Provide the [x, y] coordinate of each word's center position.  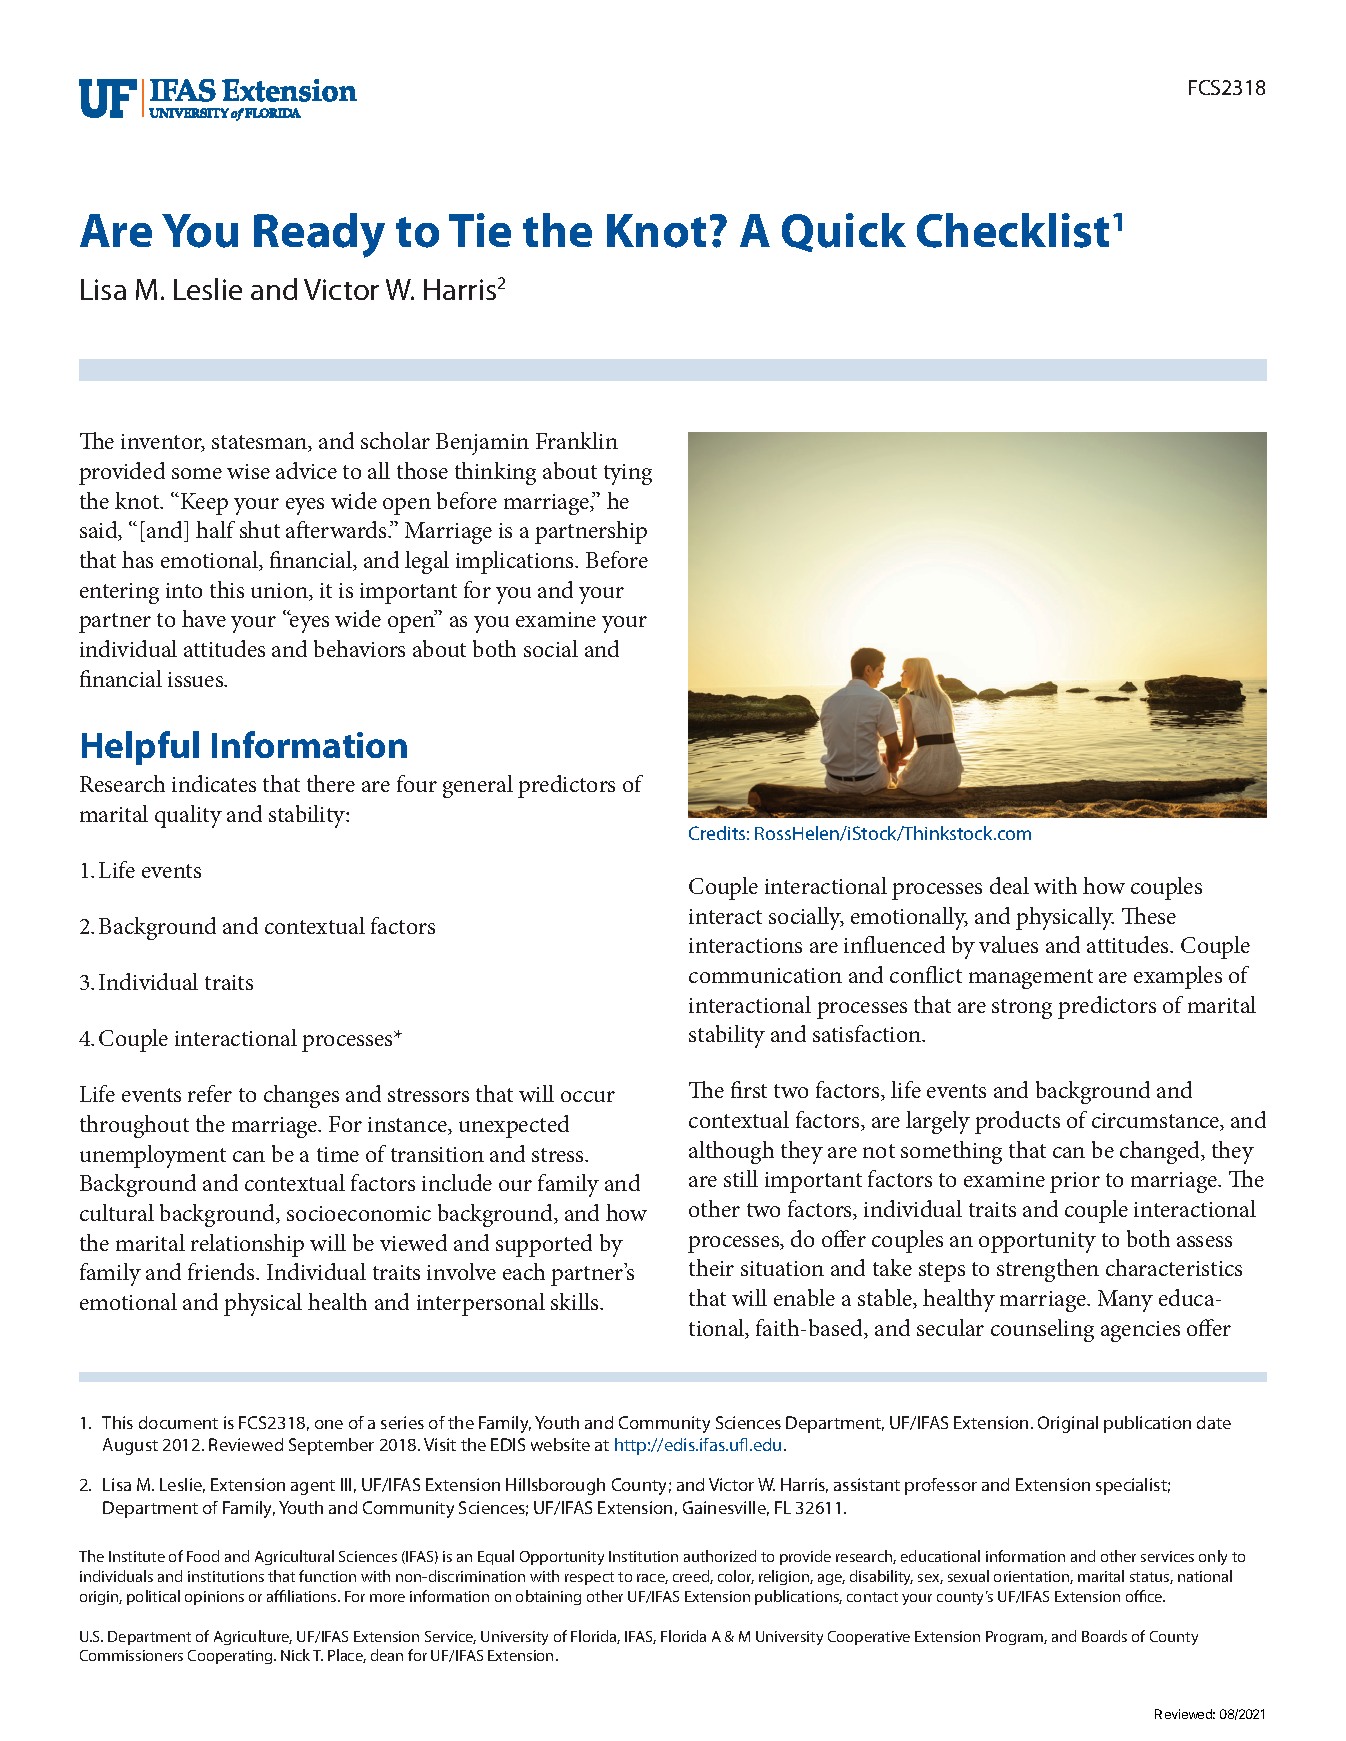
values [1008, 944]
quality [188, 816]
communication [765, 975]
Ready [319, 235]
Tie [480, 230]
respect [589, 1578]
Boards [1104, 1636]
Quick [844, 232]
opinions [214, 1598]
